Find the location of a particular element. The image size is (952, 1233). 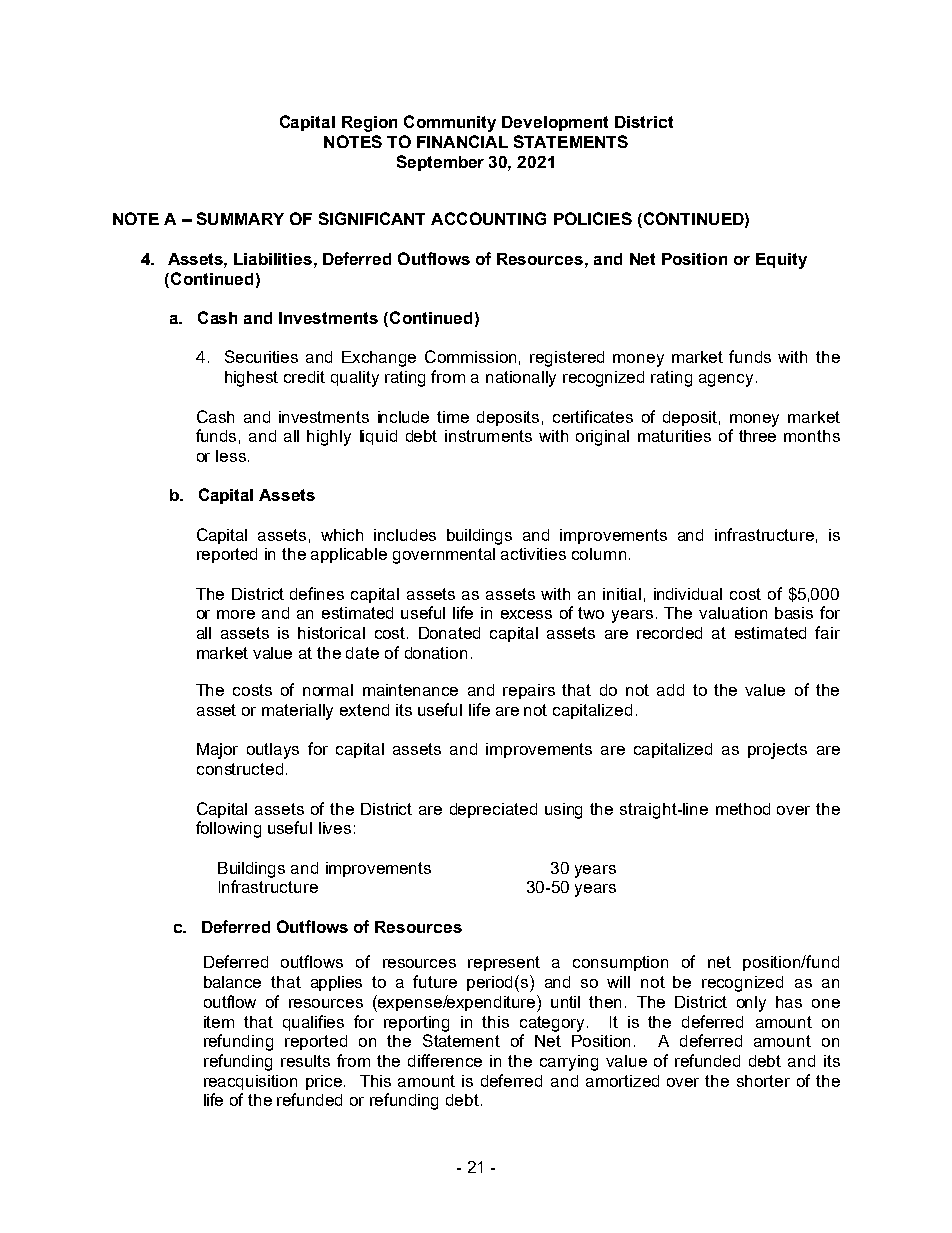

defines is located at coordinates (317, 593).
